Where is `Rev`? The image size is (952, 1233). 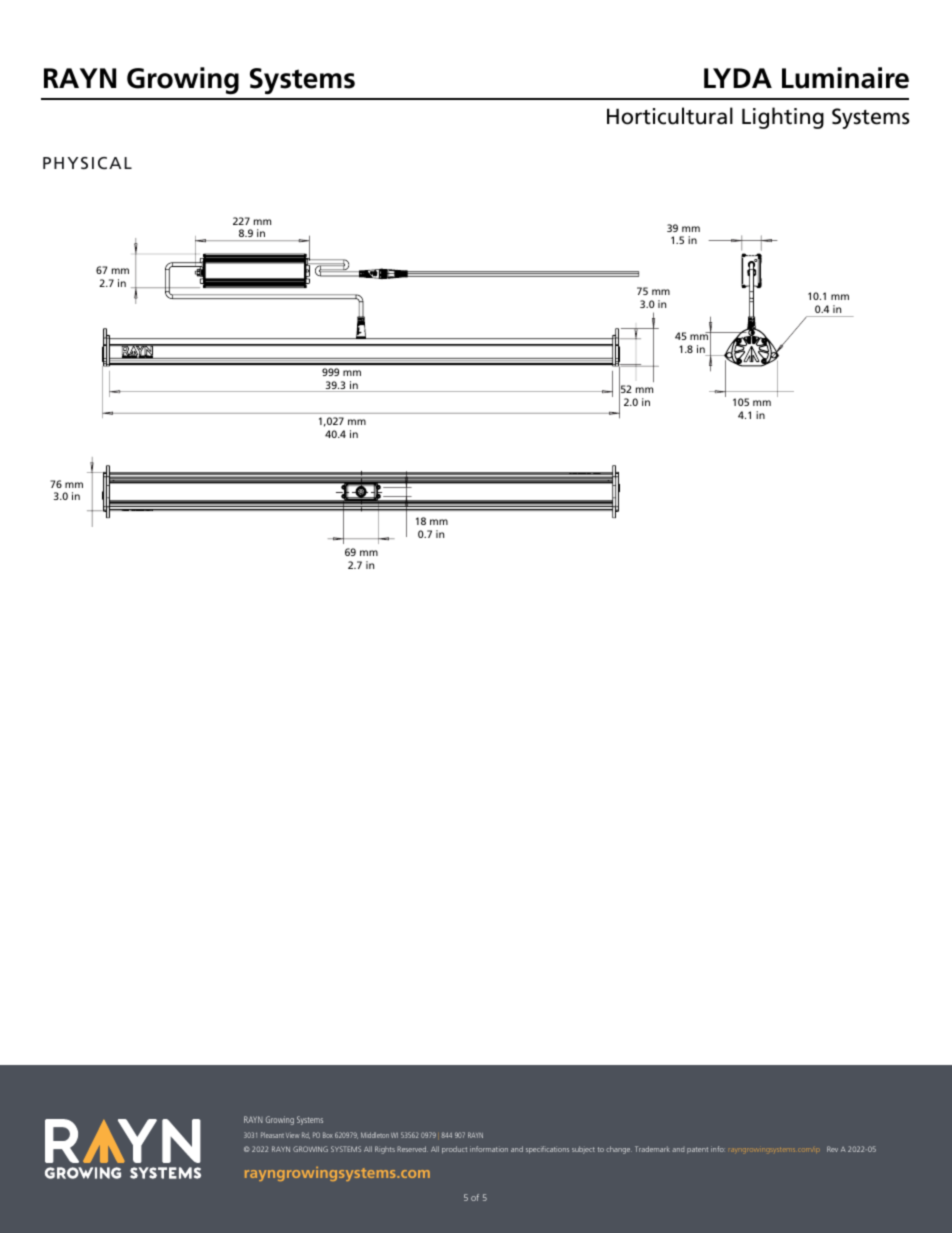 Rev is located at coordinates (832, 1149).
